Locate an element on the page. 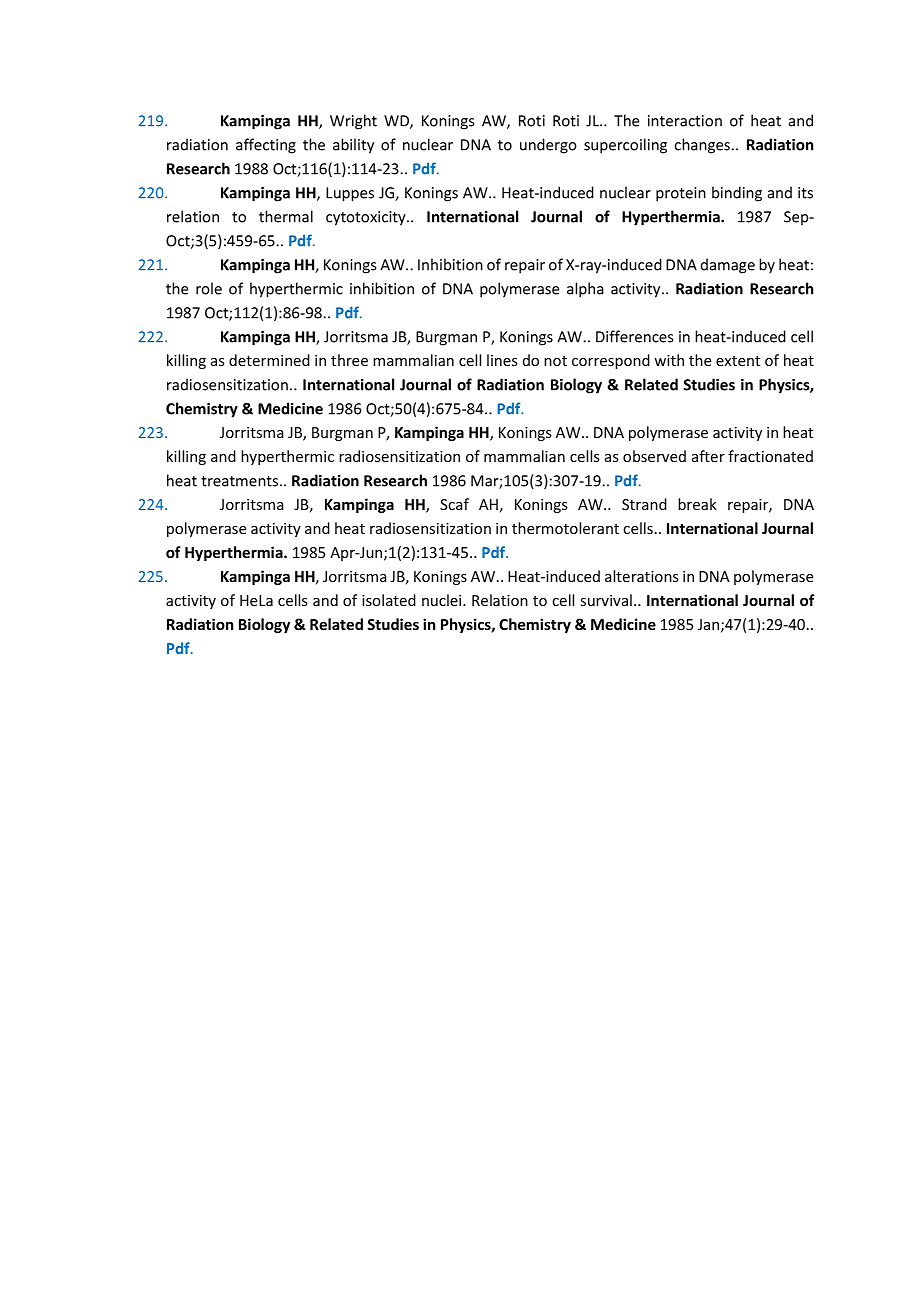 Image resolution: width=924 pixels, height=1308 pixels. nuclei is located at coordinates (443, 600).
